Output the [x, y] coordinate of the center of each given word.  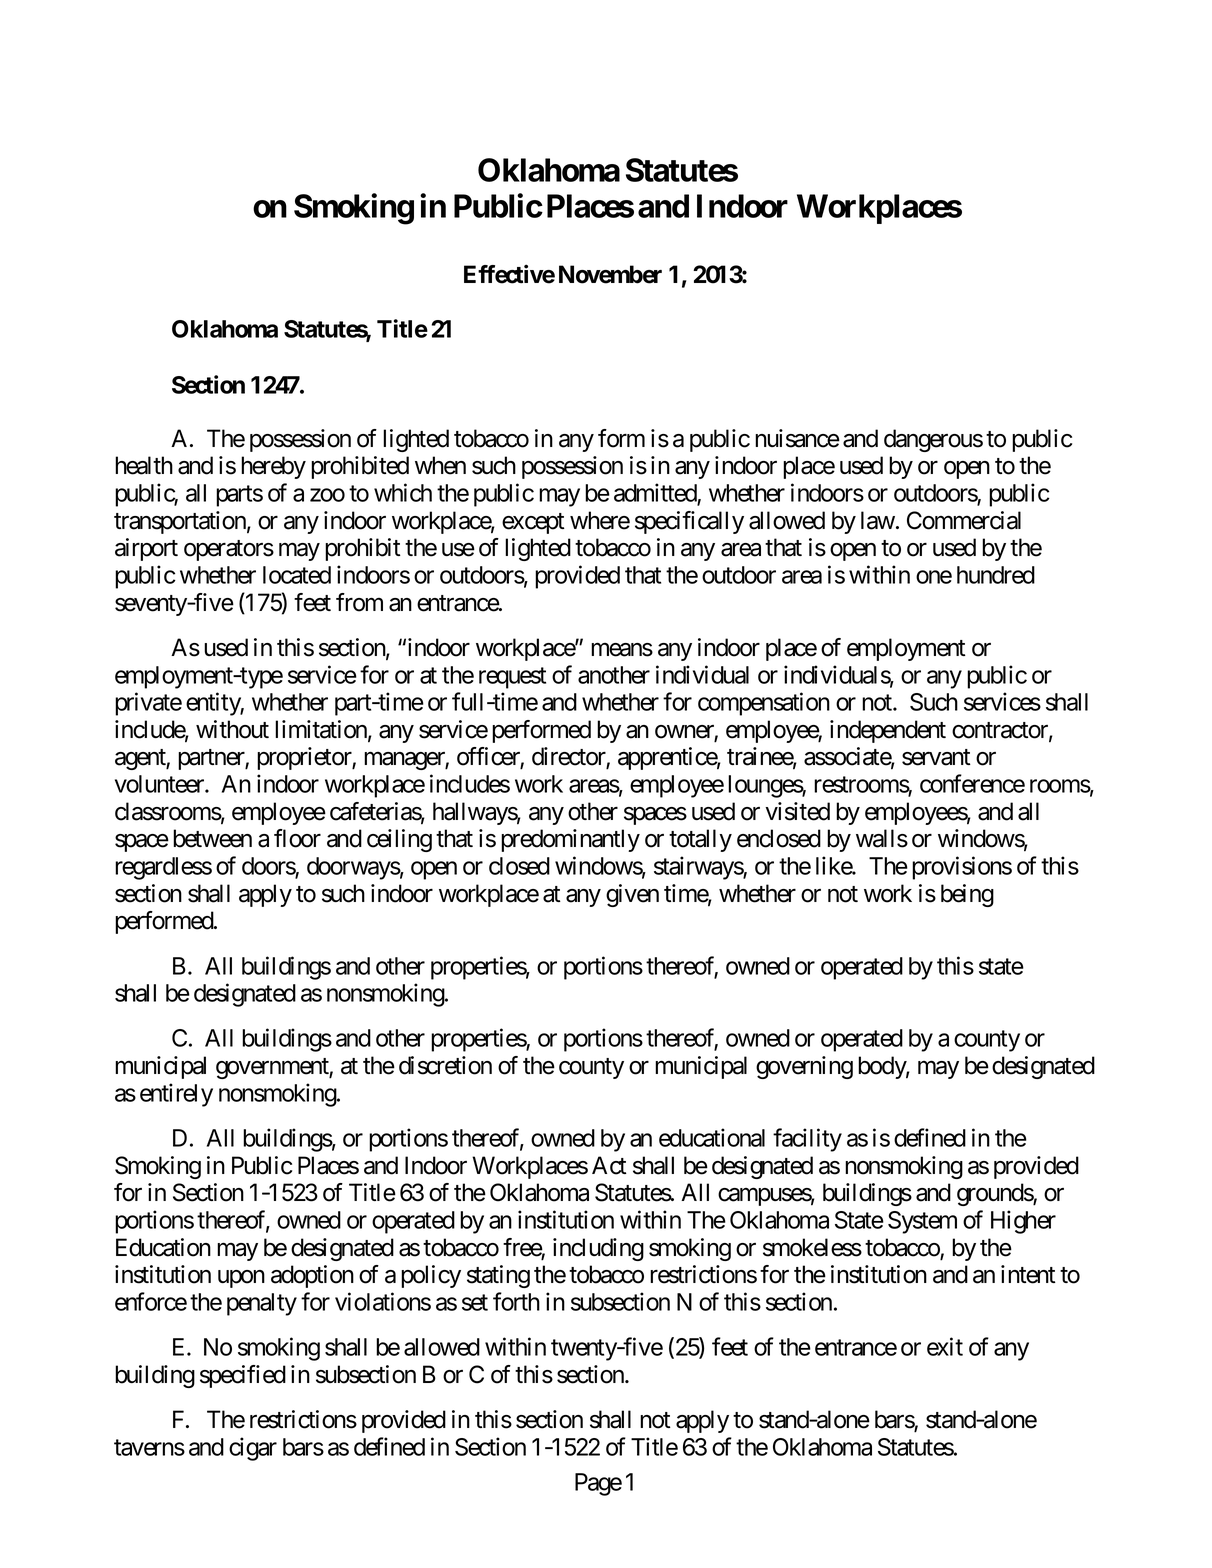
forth [516, 1301]
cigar [253, 1449]
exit [945, 1346]
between [212, 838]
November [610, 274]
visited [797, 811]
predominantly [570, 840]
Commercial [964, 520]
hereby [273, 467]
